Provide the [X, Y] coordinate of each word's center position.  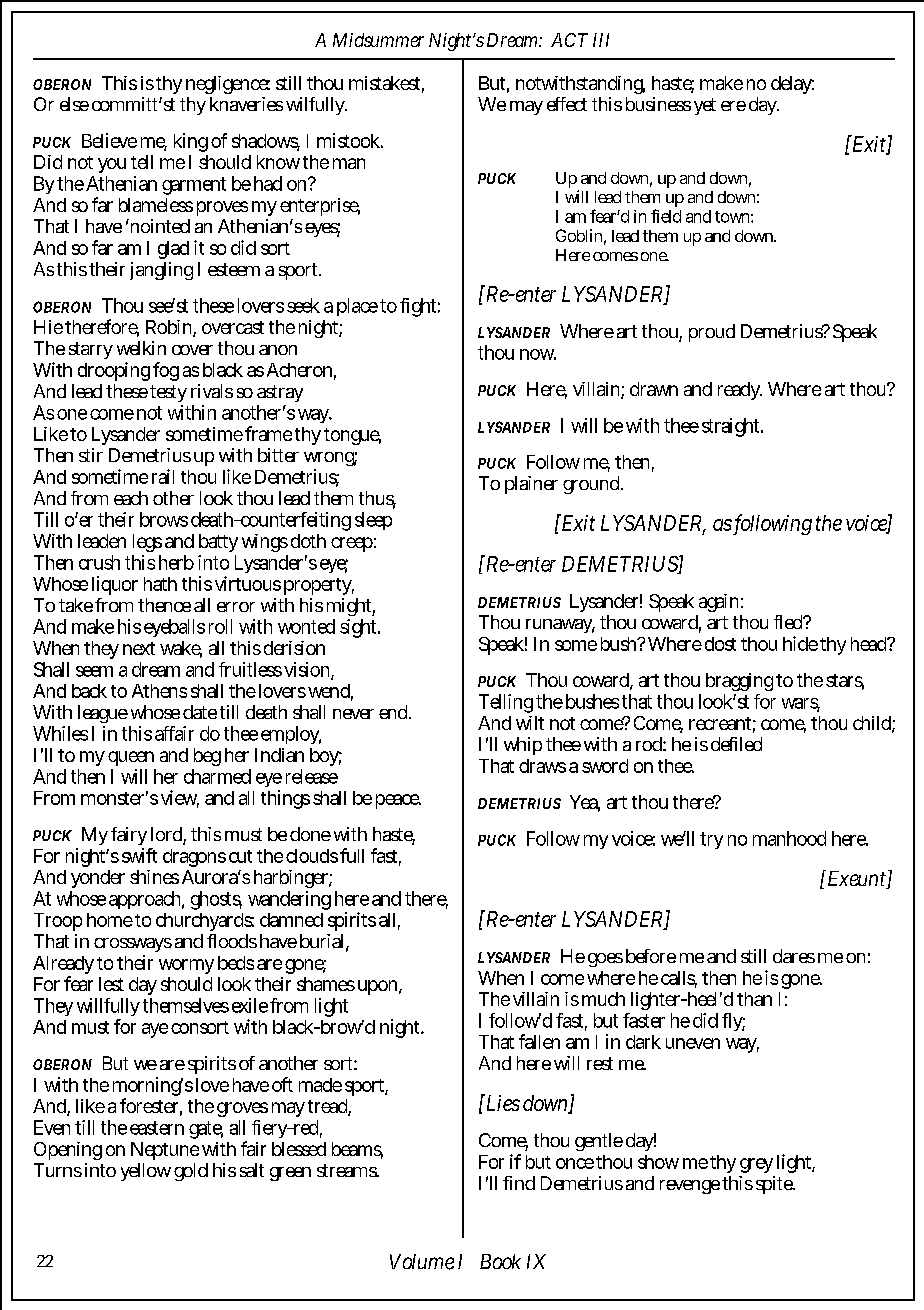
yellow [146, 1172]
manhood [789, 838]
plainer [531, 485]
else [74, 104]
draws [542, 766]
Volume [422, 1262]
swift [139, 855]
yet [705, 106]
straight [732, 427]
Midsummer [378, 40]
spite [775, 1185]
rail [163, 476]
